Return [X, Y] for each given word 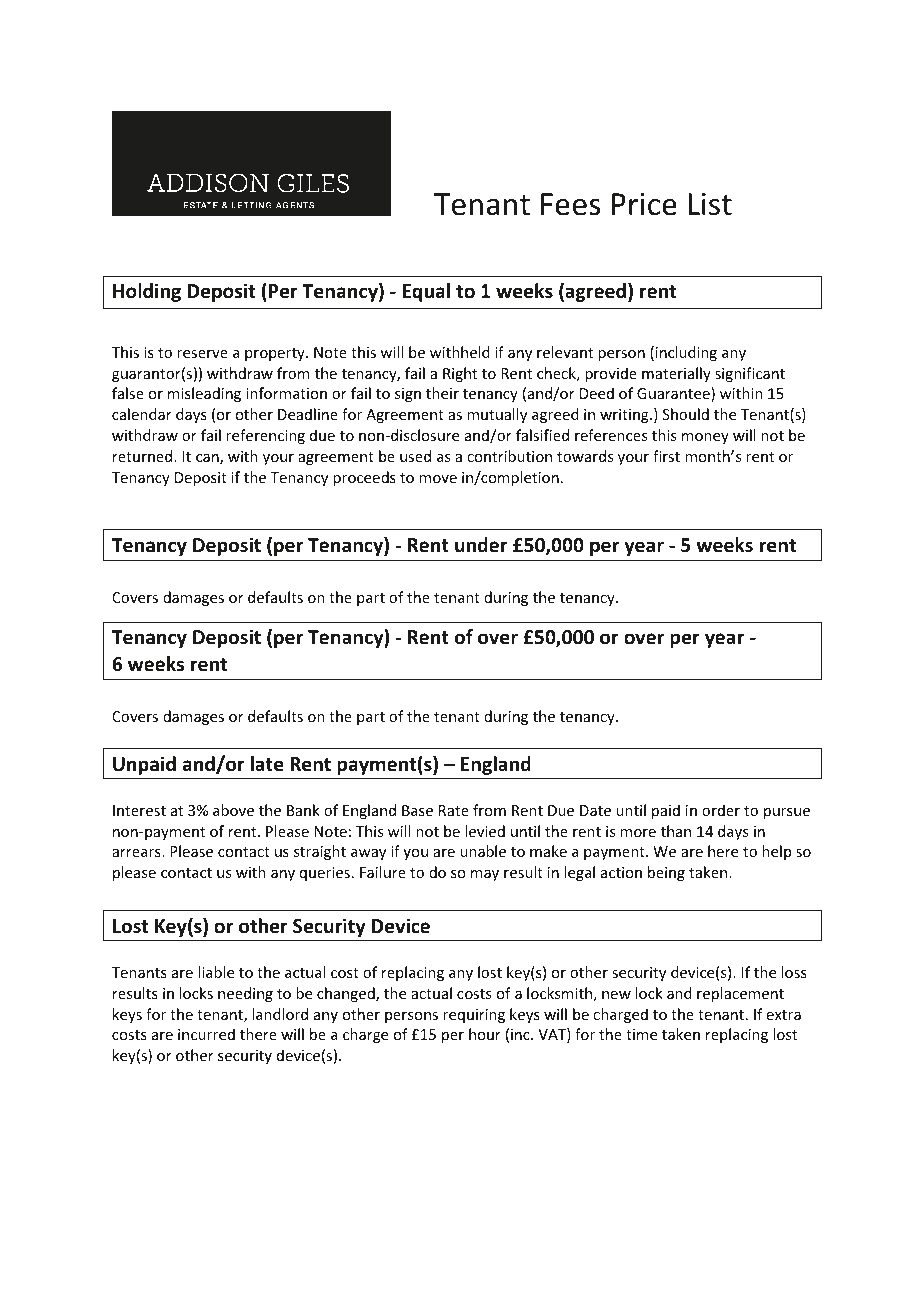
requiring [474, 1016]
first [666, 456]
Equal [426, 292]
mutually [497, 415]
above [233, 810]
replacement [740, 994]
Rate [454, 810]
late [267, 764]
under [481, 545]
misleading [204, 394]
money [705, 438]
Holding [147, 292]
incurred [206, 1034]
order [721, 810]
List [710, 204]
